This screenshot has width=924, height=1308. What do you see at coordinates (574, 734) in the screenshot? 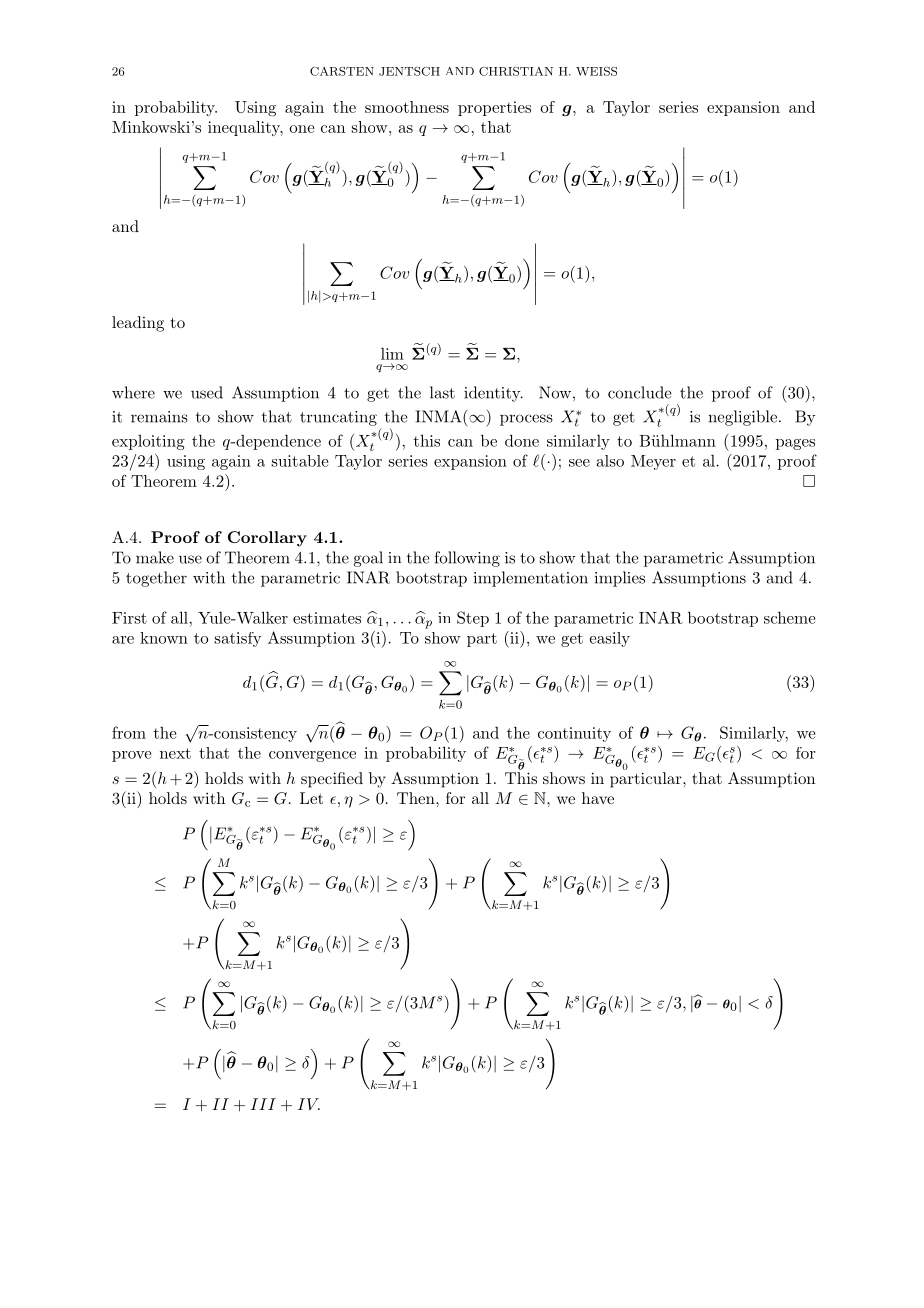
I see `continuity` at bounding box center [574, 734].
